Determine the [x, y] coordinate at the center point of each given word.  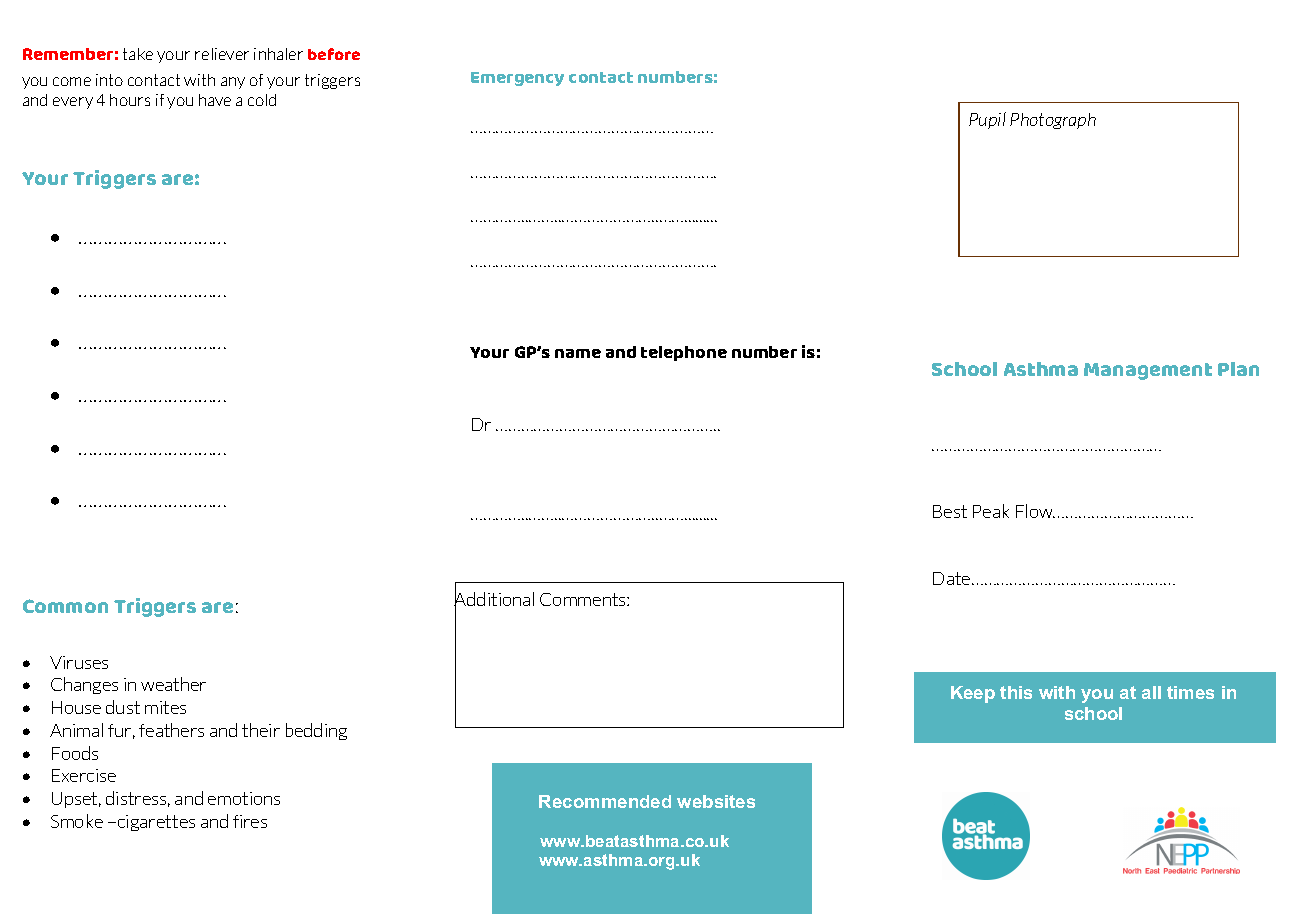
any [233, 83]
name [578, 353]
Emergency [517, 79]
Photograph [1053, 121]
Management [1148, 371]
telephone [684, 353]
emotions [244, 798]
